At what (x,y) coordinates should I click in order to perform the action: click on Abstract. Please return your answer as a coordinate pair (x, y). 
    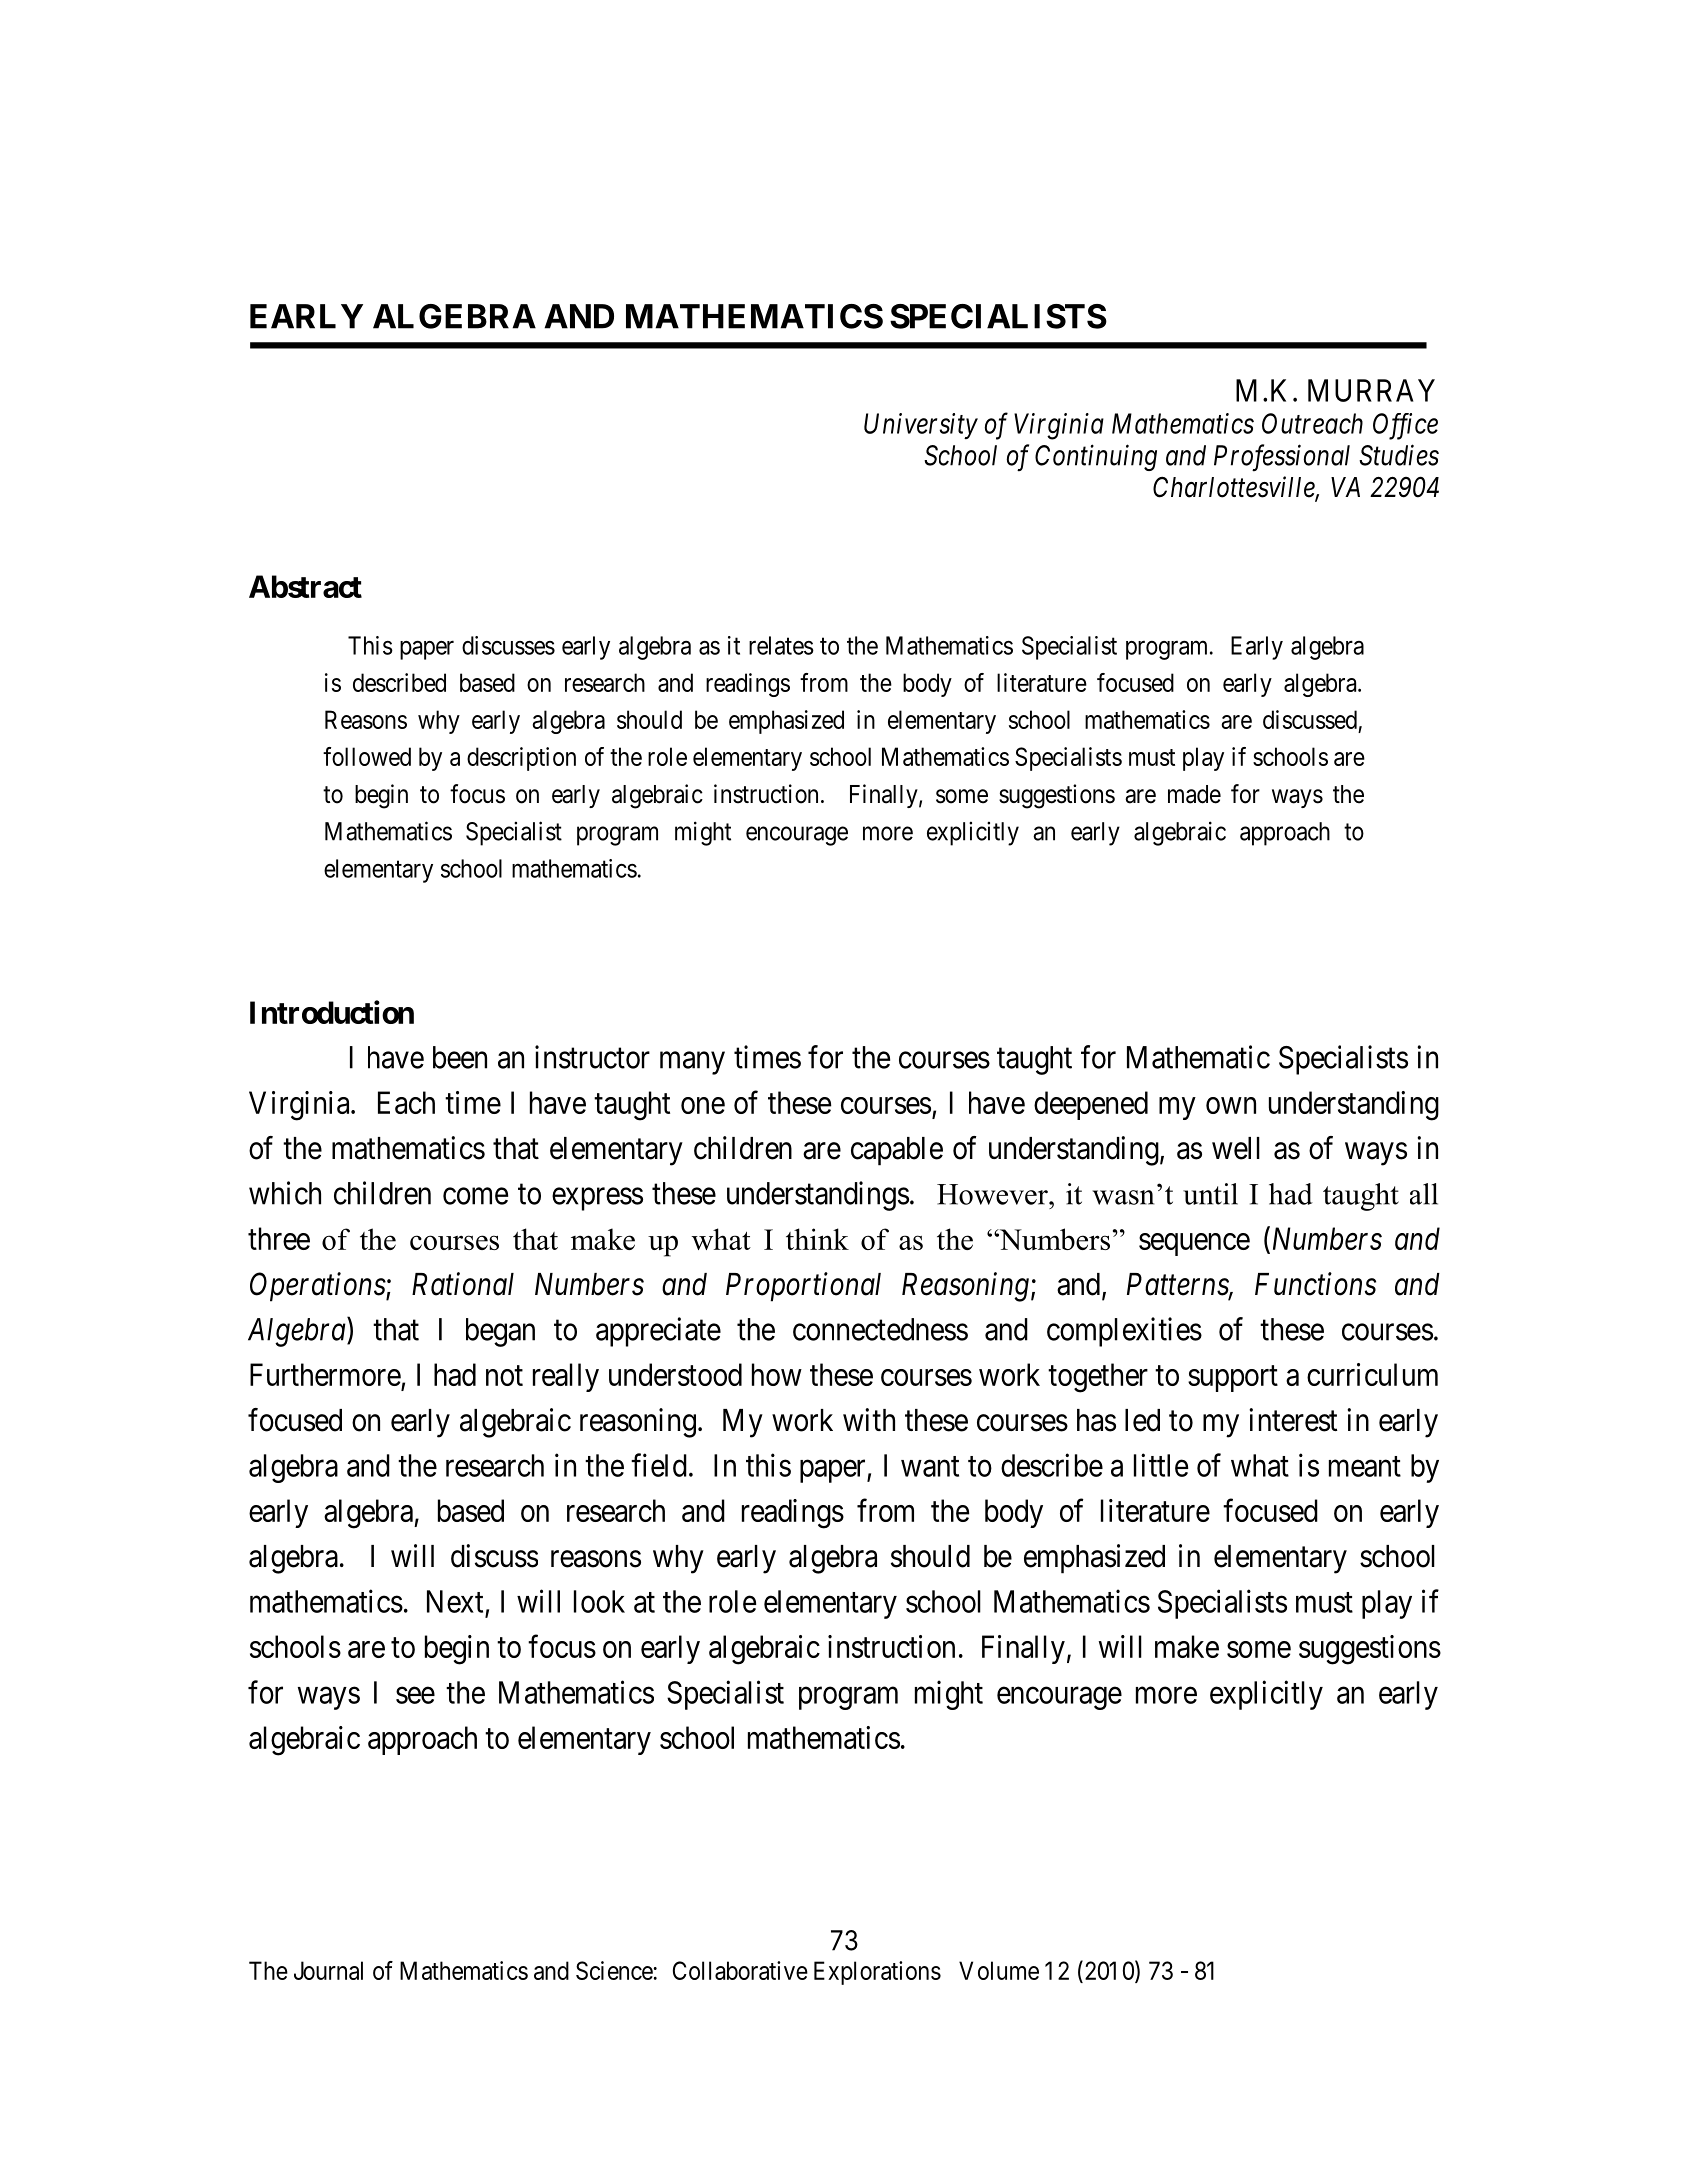
    Looking at the image, I should click on (305, 586).
